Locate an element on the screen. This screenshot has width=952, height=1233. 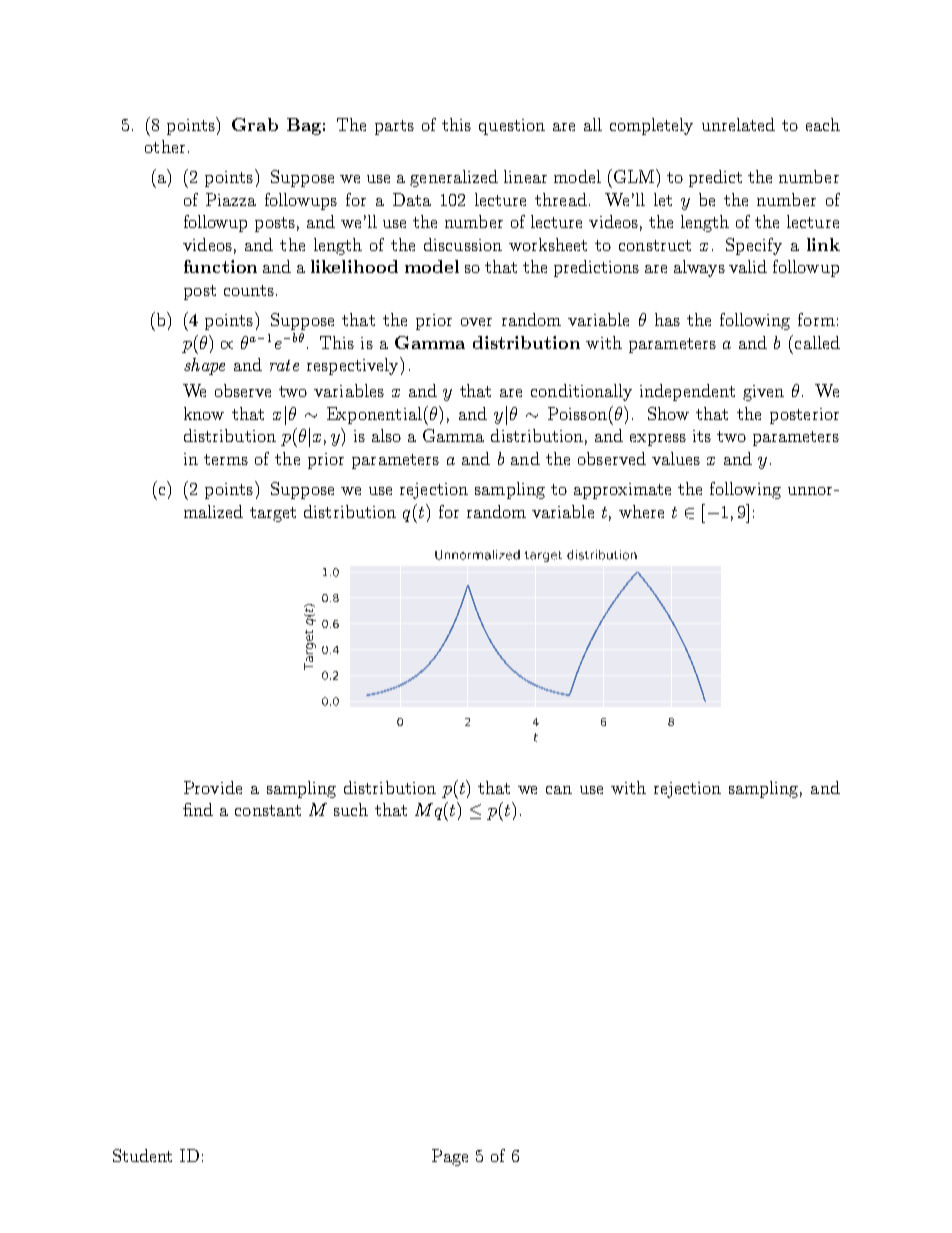
Grab is located at coordinates (255, 124).
